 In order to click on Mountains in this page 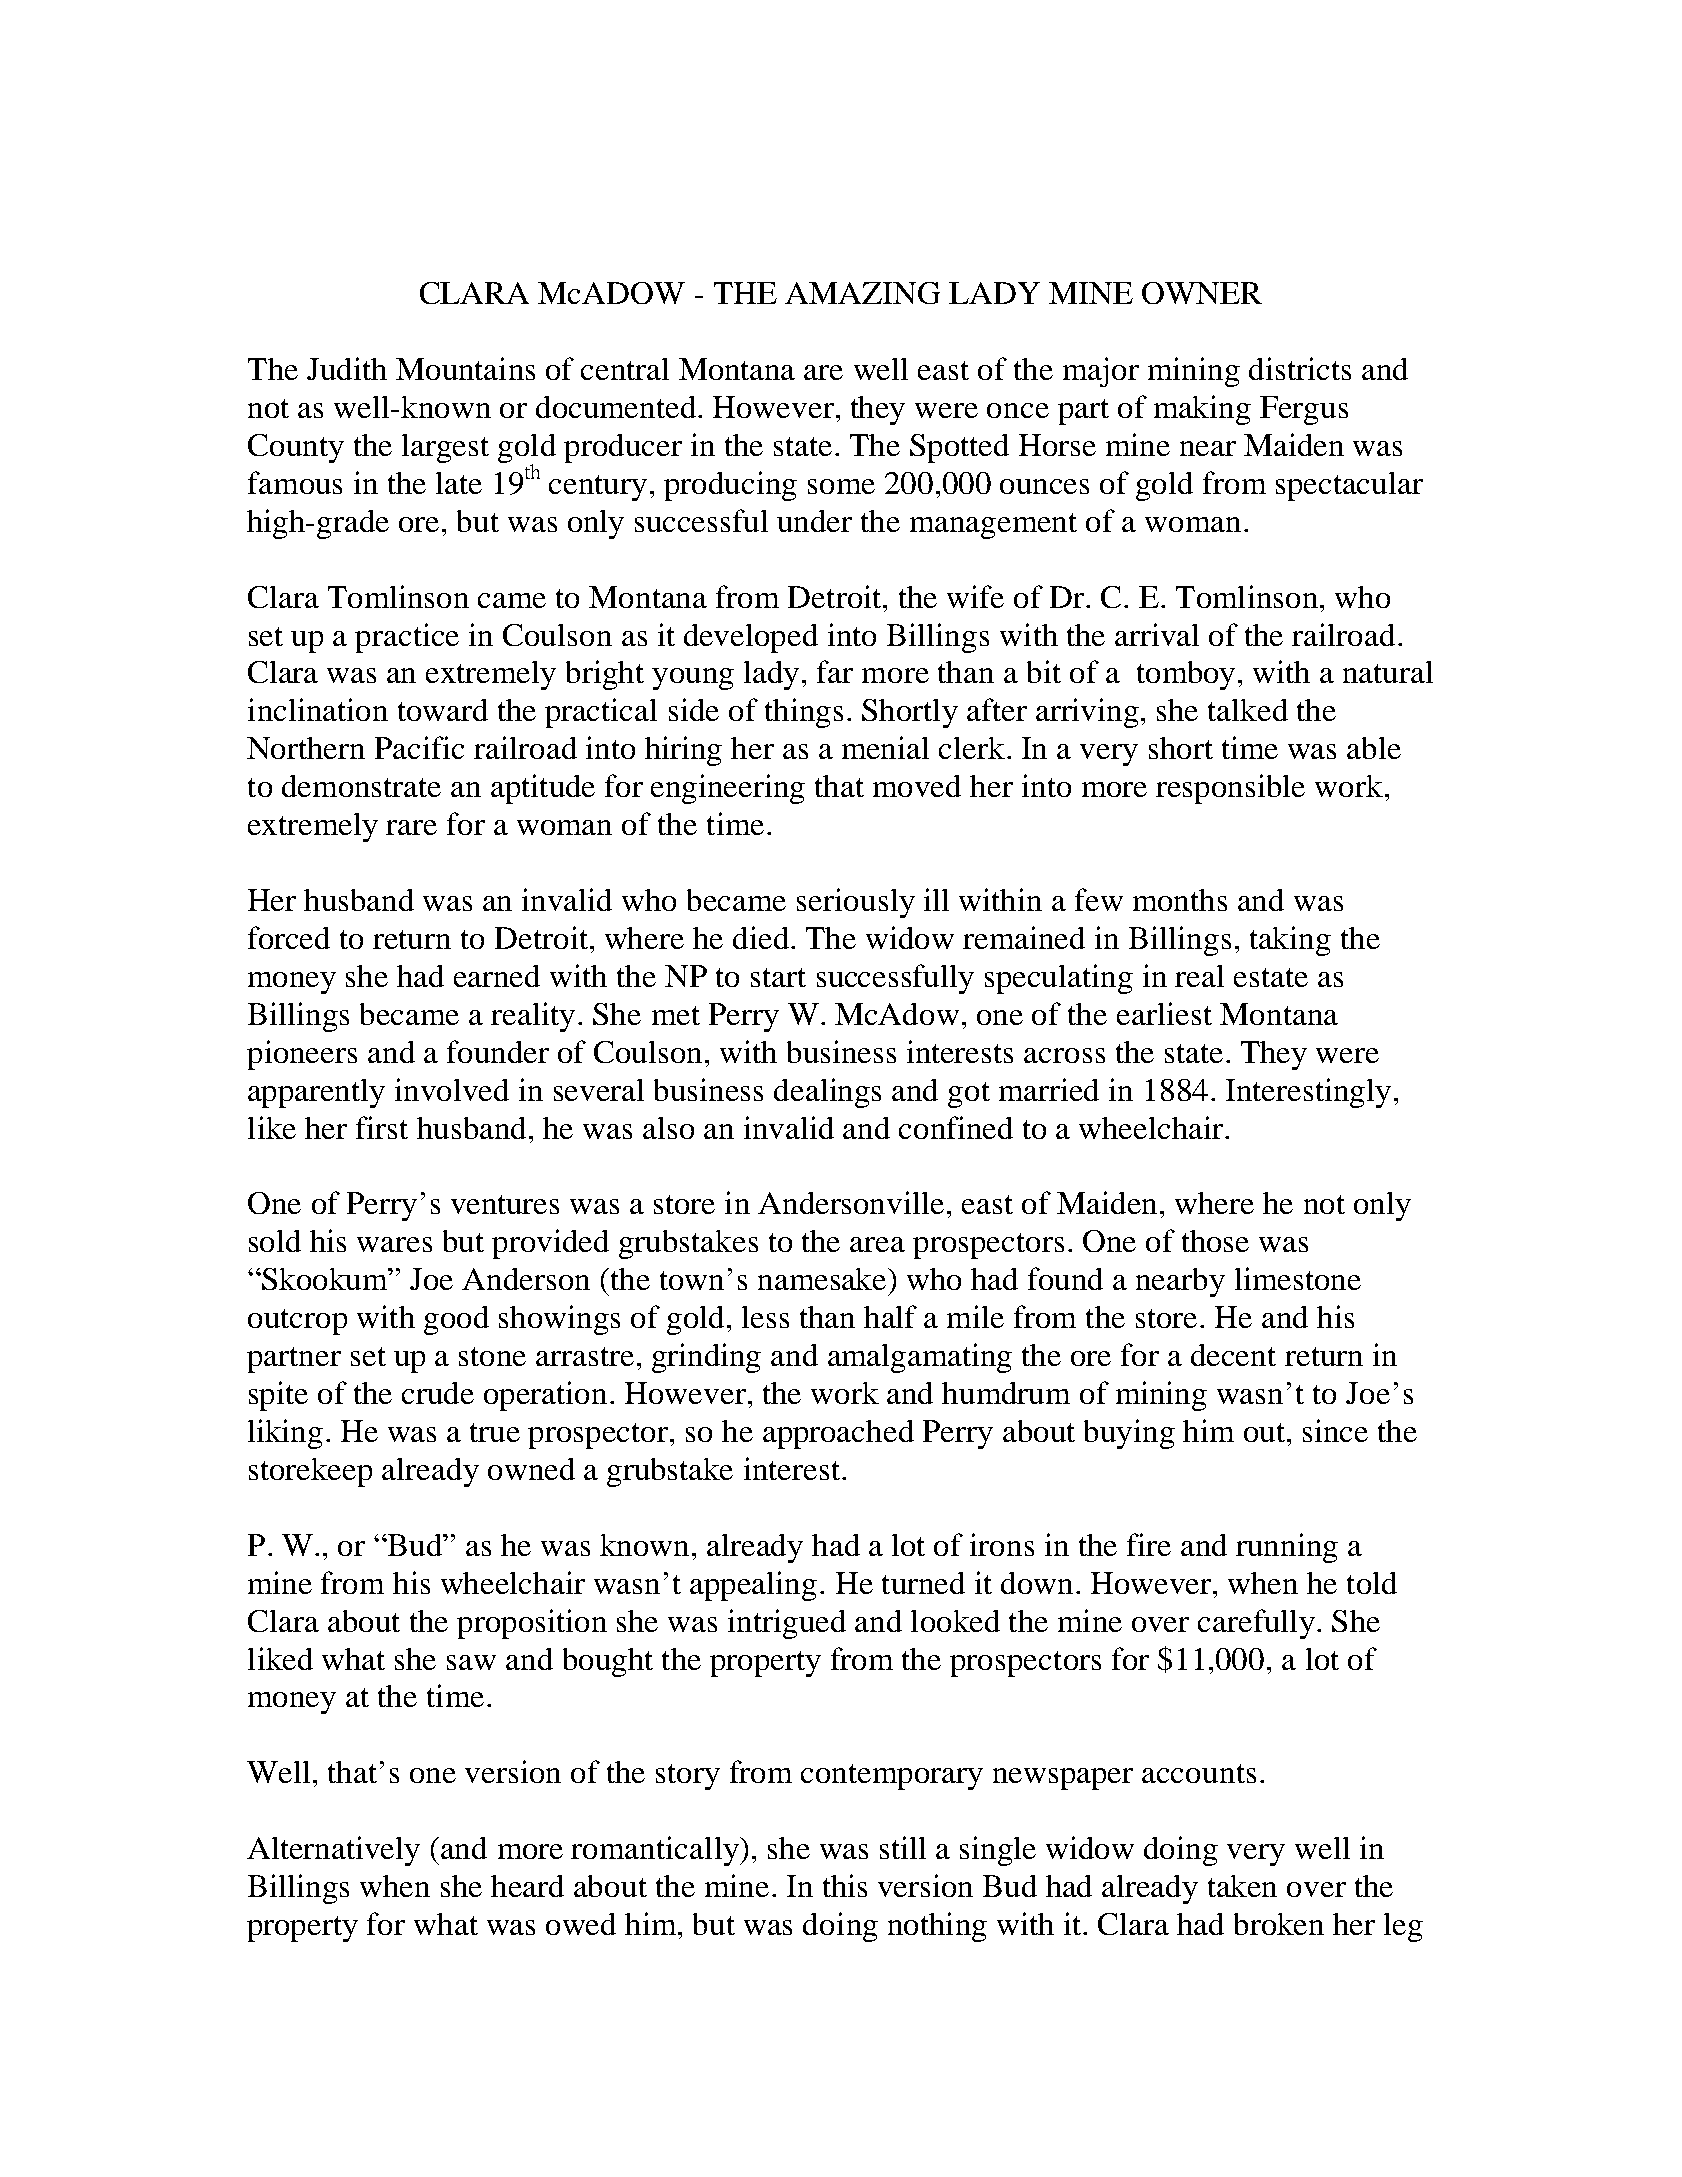, I will do `click(465, 368)`.
